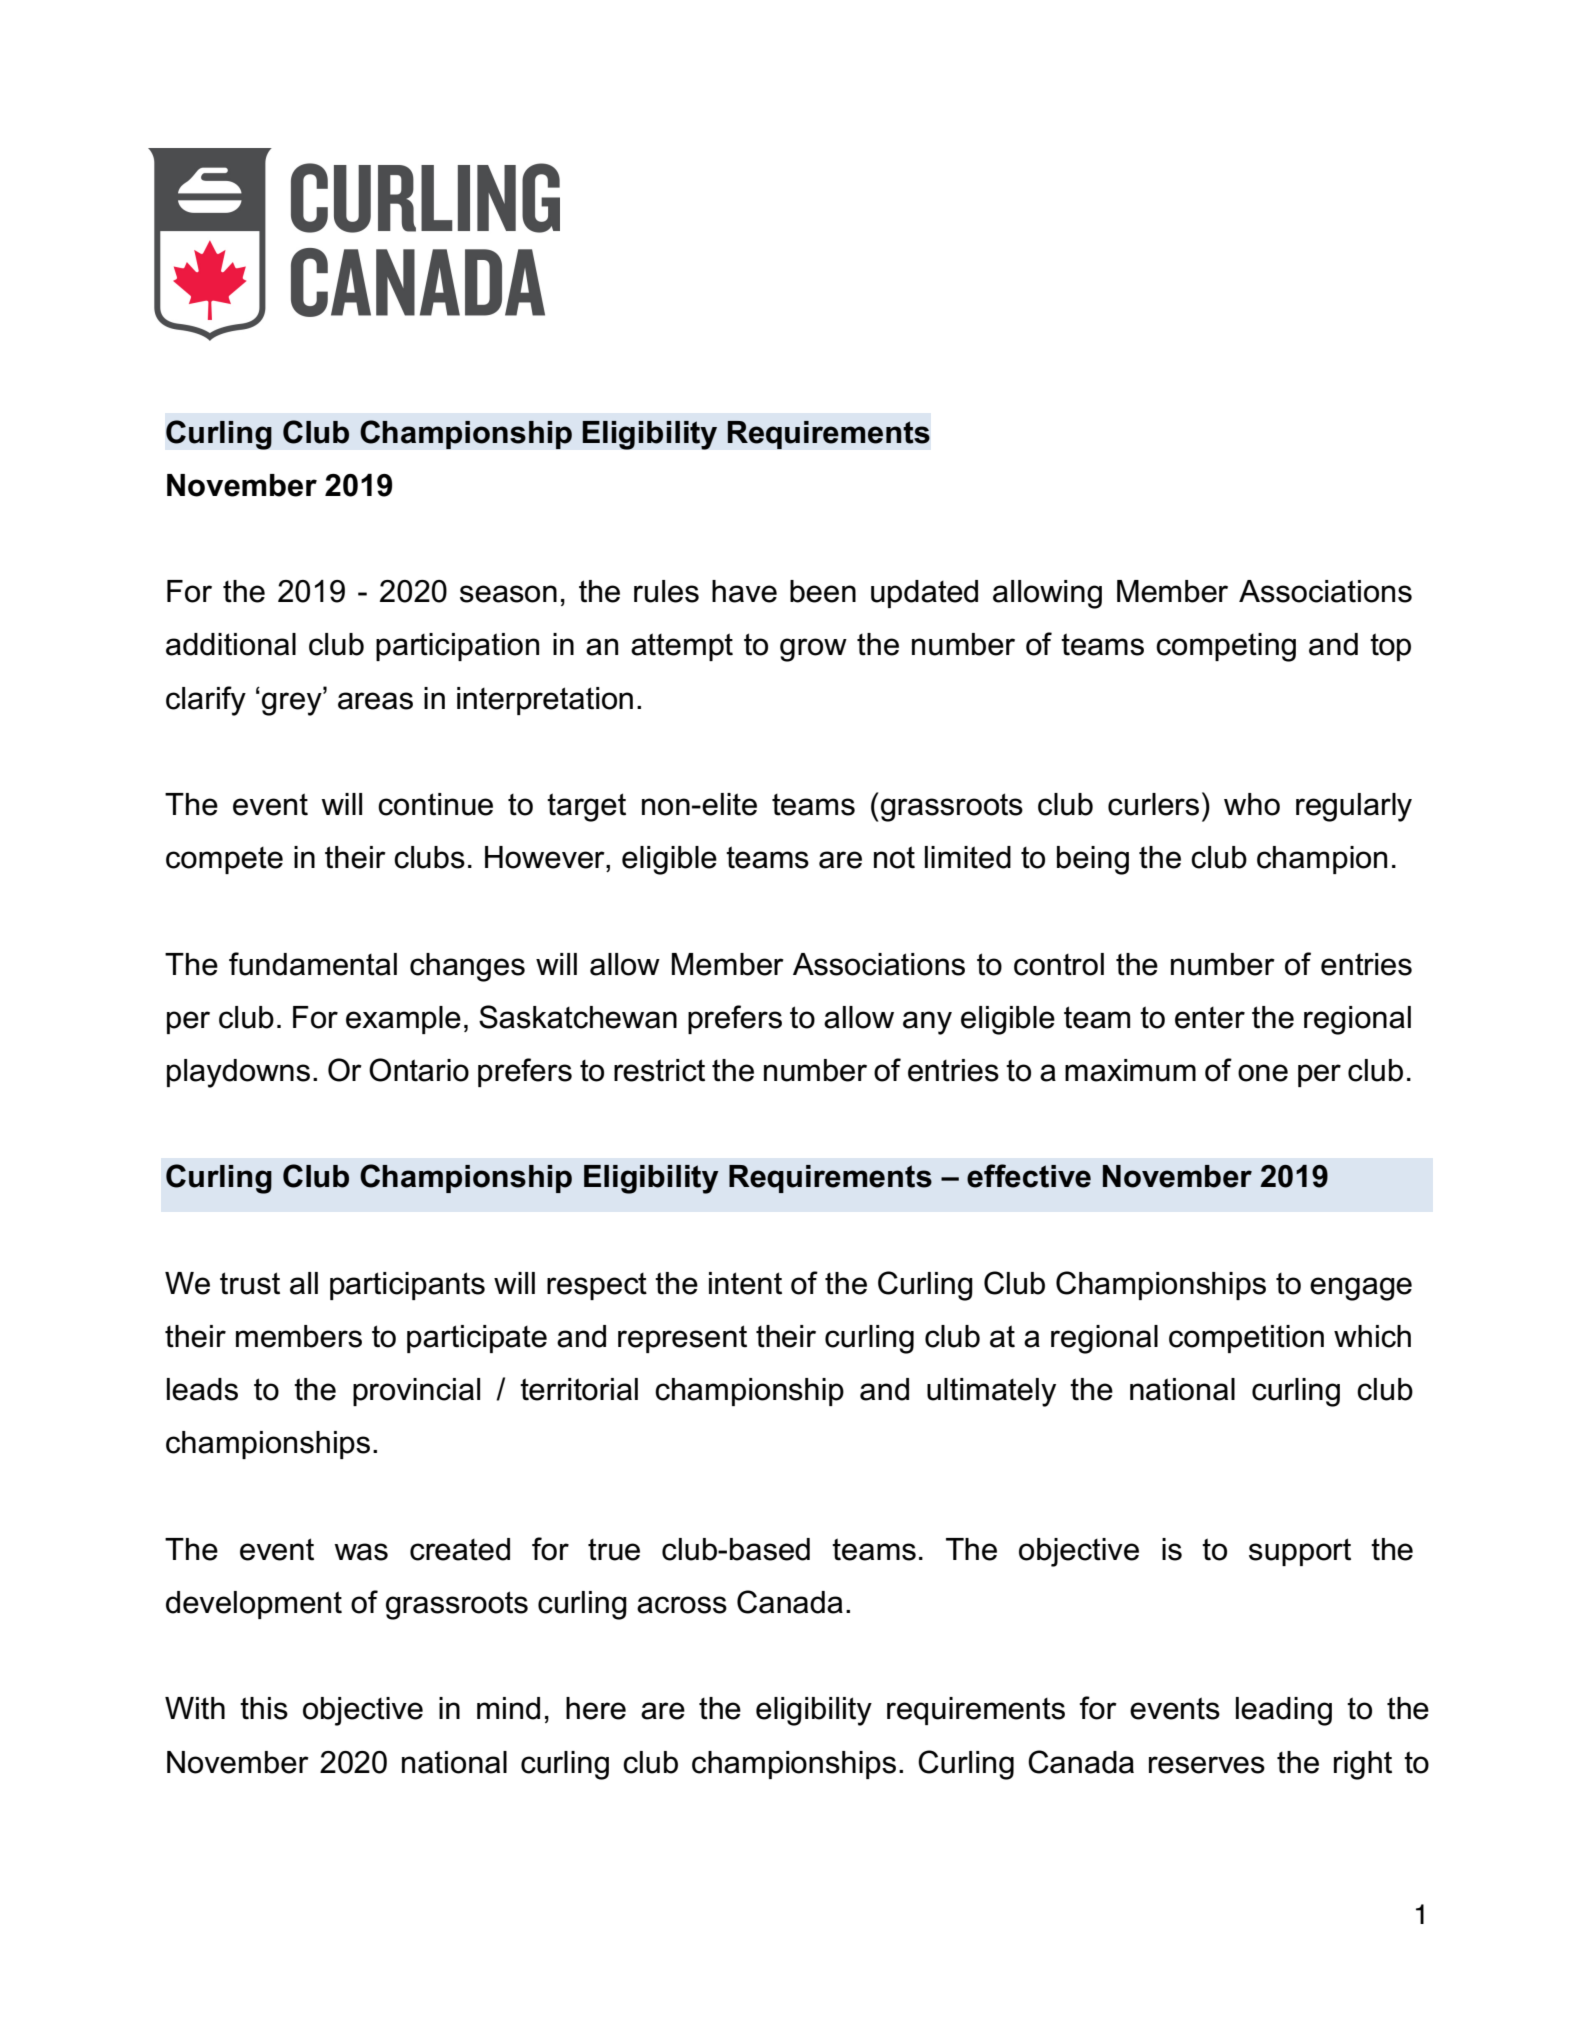  I want to click on not, so click(894, 857).
